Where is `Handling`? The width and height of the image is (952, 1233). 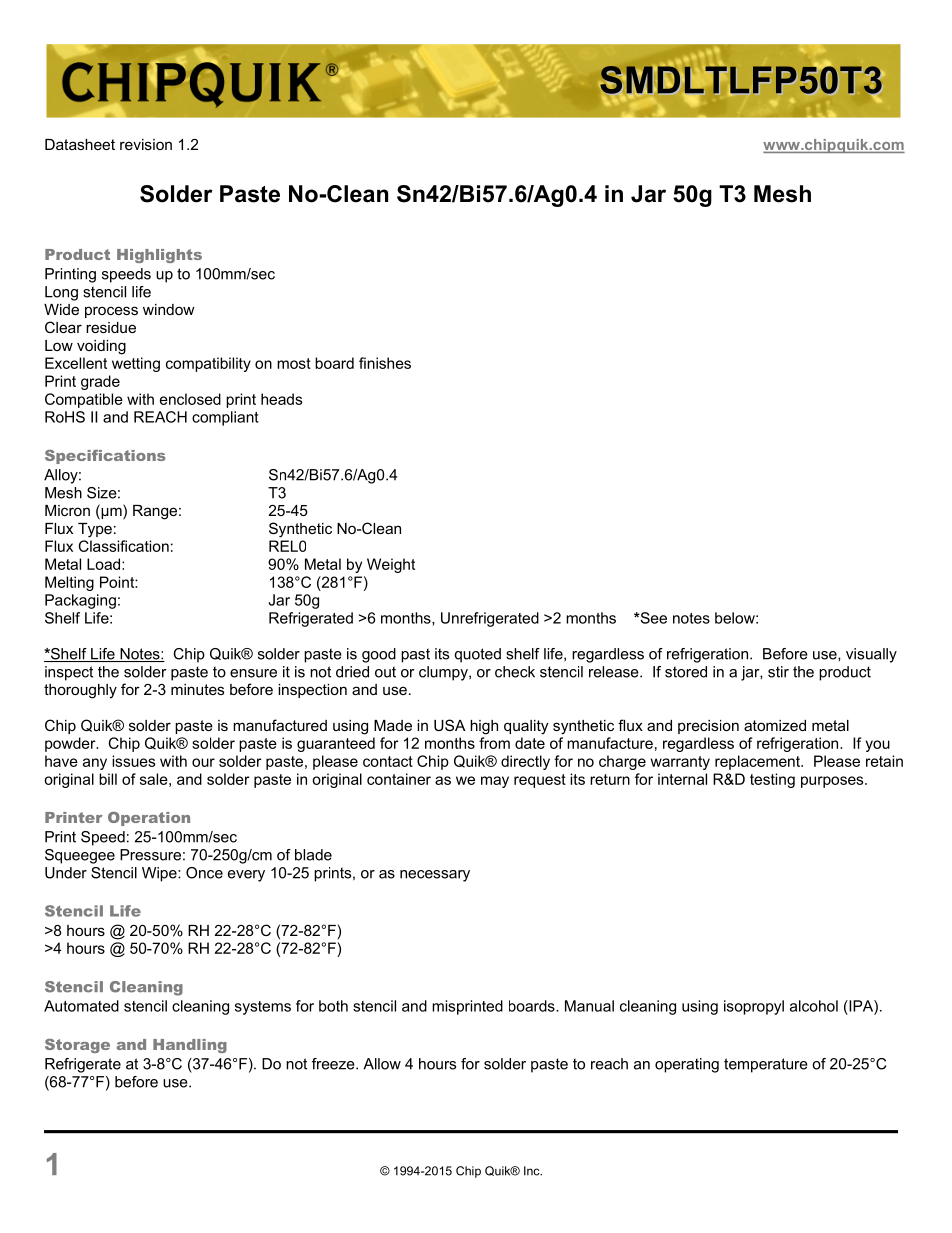 Handling is located at coordinates (190, 1046).
